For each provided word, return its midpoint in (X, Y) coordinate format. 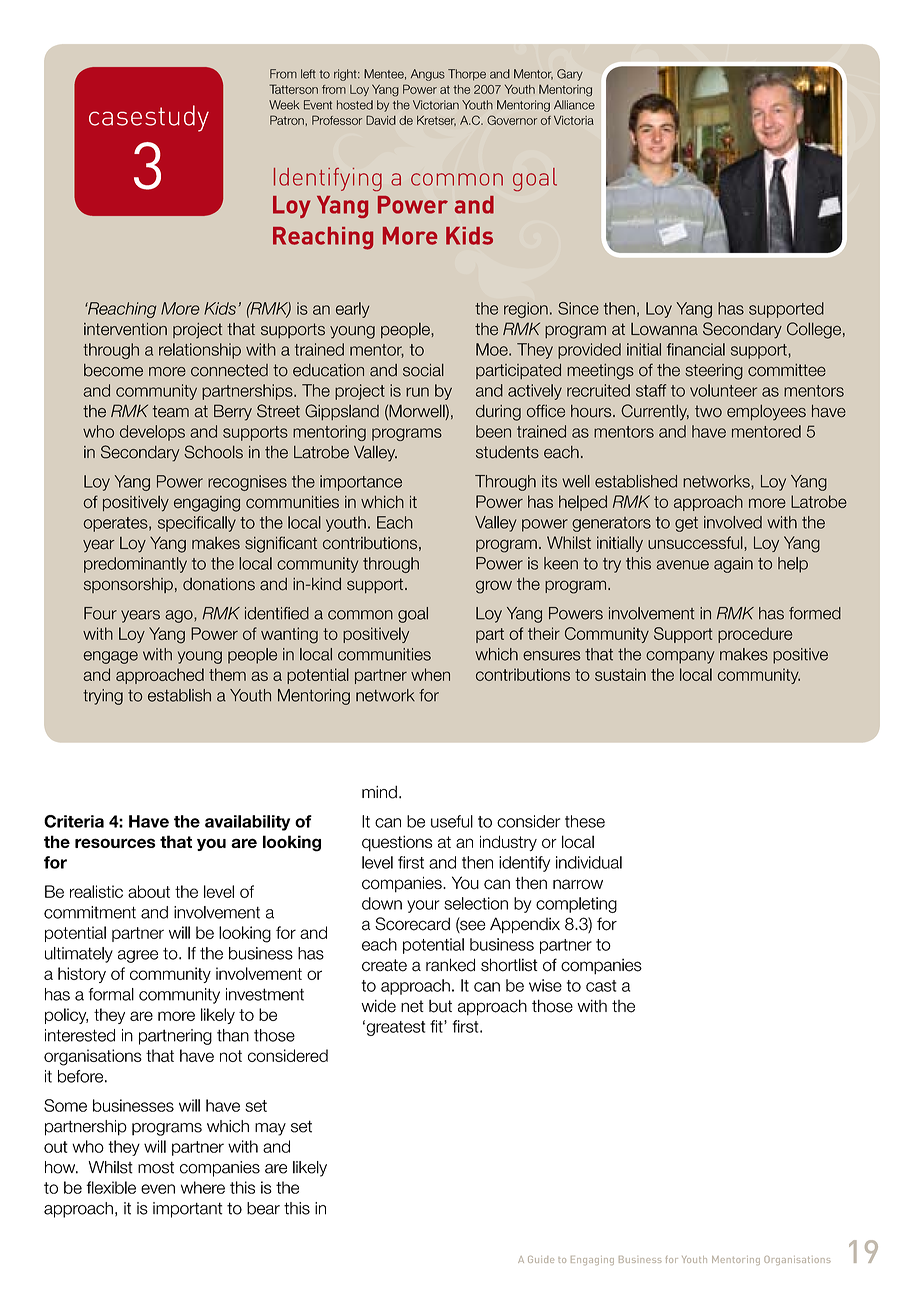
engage (111, 657)
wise (545, 985)
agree (138, 956)
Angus (428, 75)
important (187, 1210)
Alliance (574, 105)
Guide (541, 1259)
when (430, 674)
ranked (450, 965)
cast (601, 986)
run (417, 392)
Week (284, 105)
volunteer (723, 390)
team (171, 411)
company (680, 657)
